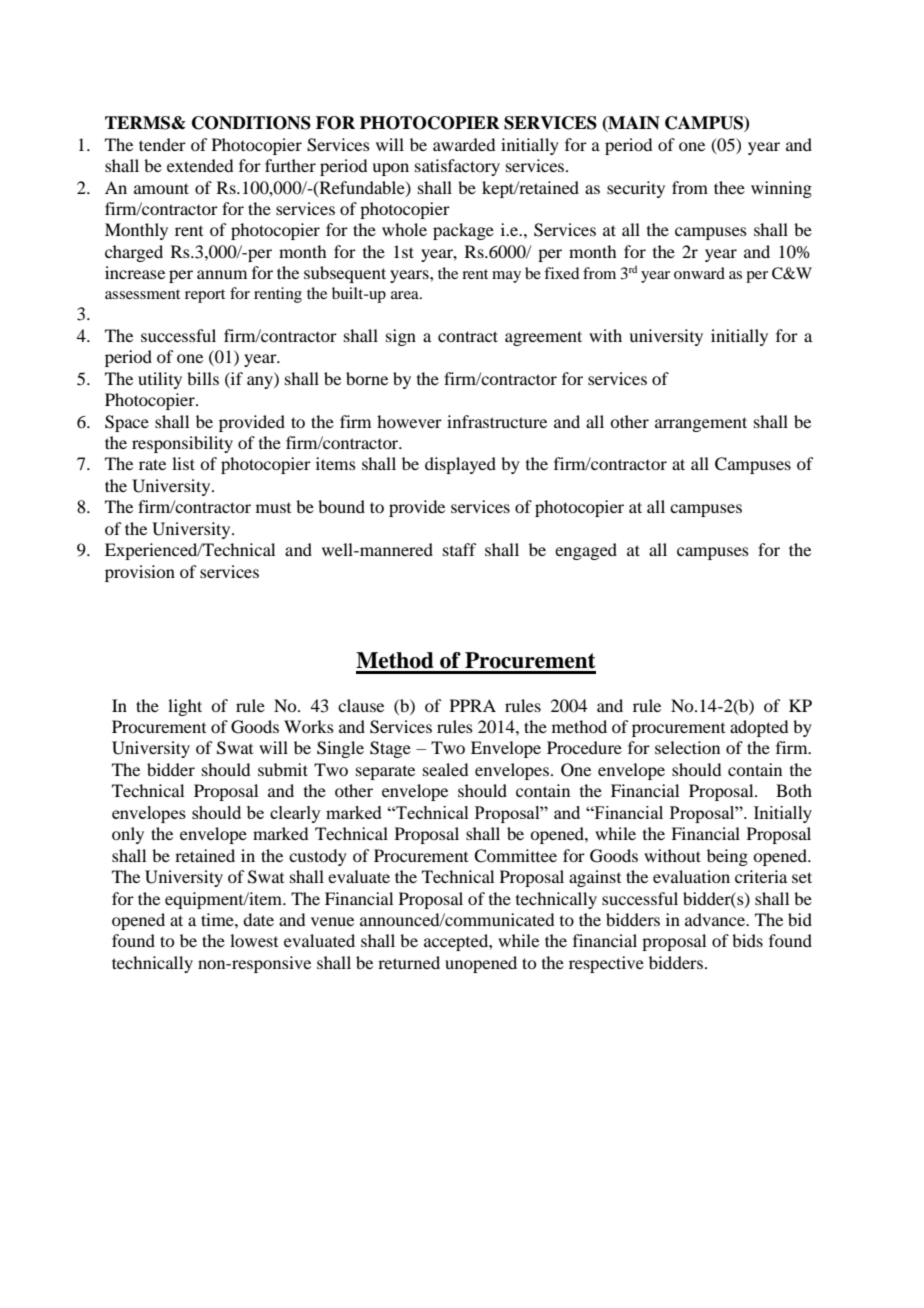 The width and height of the screenshot is (924, 1308). I want to click on arrangement, so click(701, 424).
